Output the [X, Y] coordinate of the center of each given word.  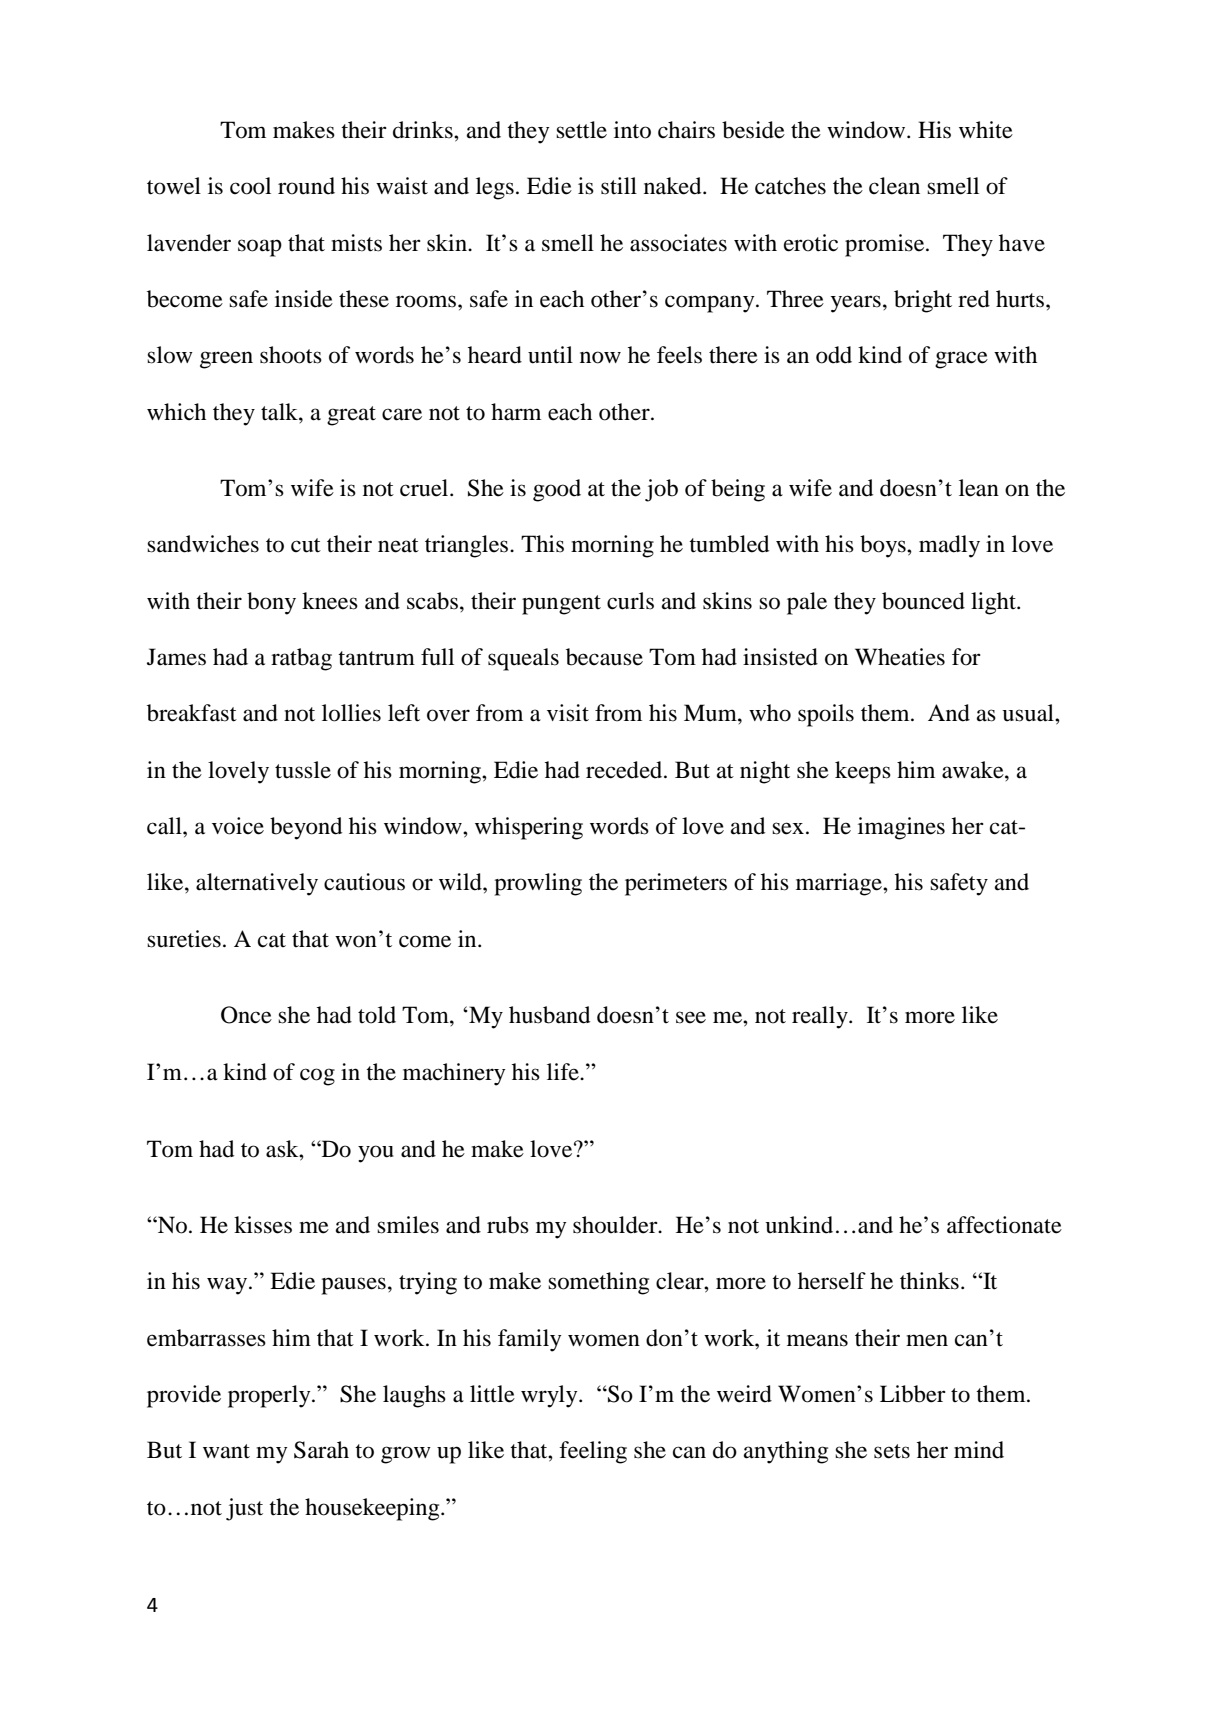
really [821, 1017]
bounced [923, 601]
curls [630, 601]
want [226, 1451]
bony [271, 603]
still [619, 186]
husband [549, 1015]
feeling [593, 1452]
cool [250, 186]
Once [246, 1015]
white [986, 130]
